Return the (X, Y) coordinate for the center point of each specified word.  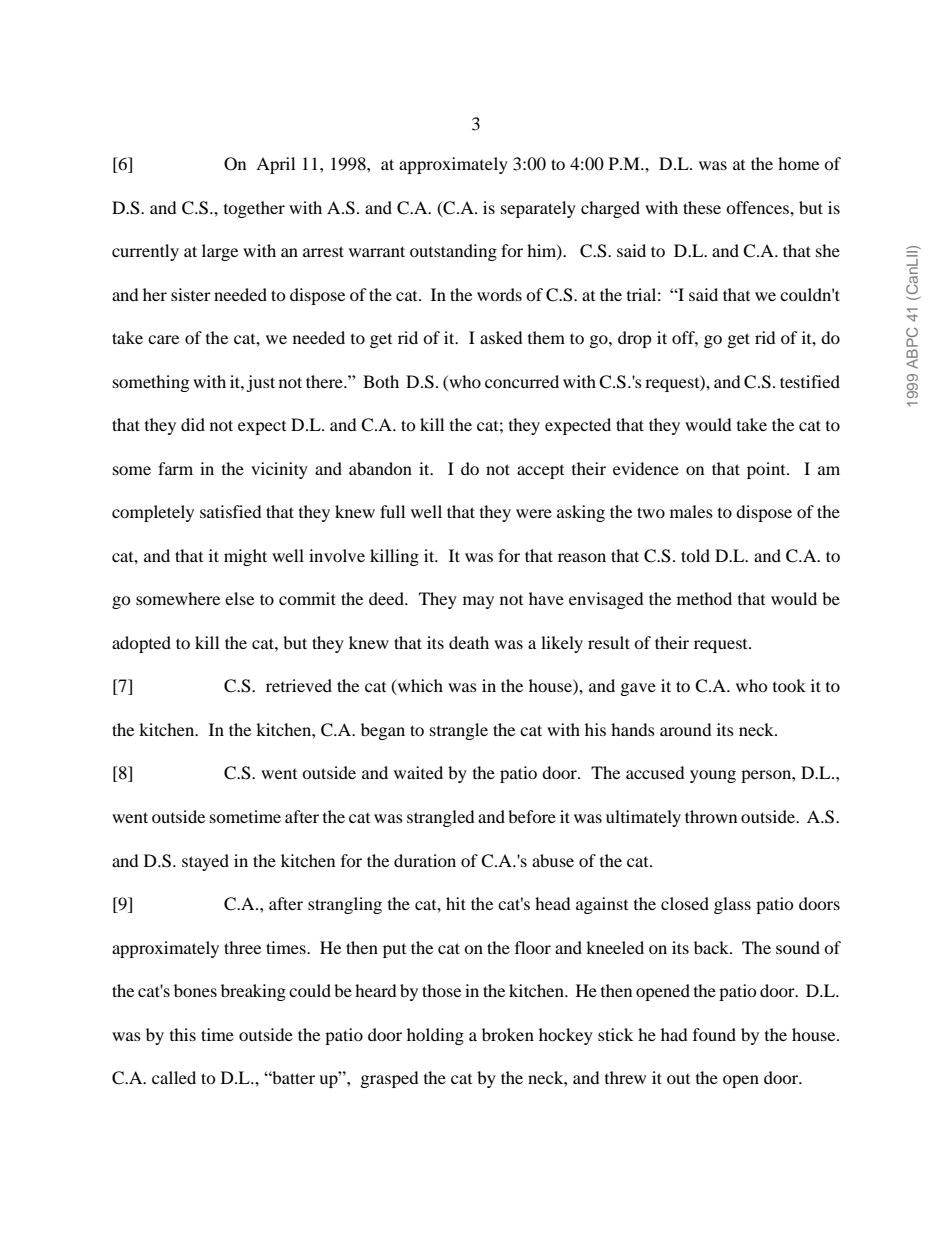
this (183, 1034)
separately (538, 209)
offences (758, 207)
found (714, 1034)
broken (508, 1034)
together (254, 209)
